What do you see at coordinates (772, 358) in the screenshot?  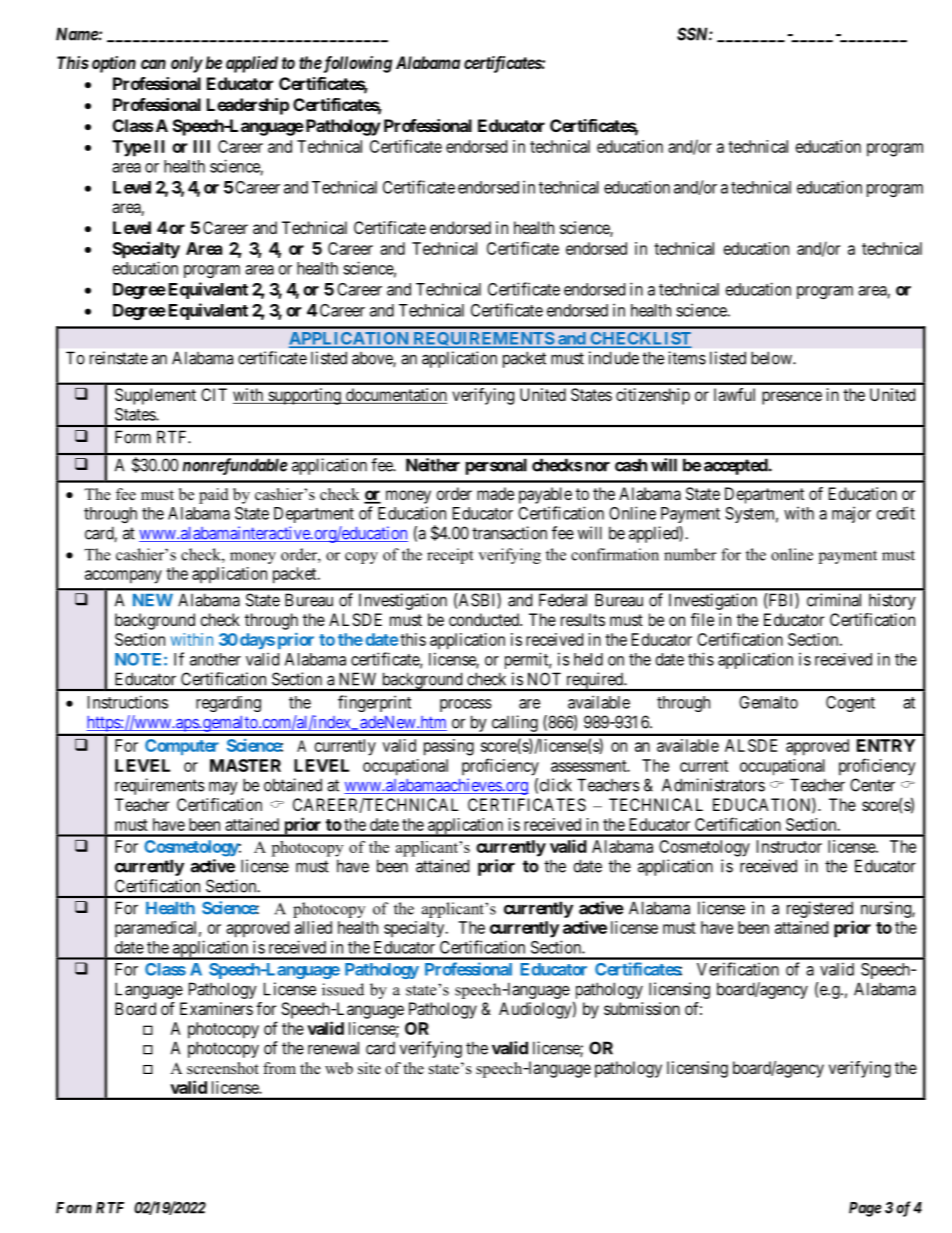 I see `below` at bounding box center [772, 358].
